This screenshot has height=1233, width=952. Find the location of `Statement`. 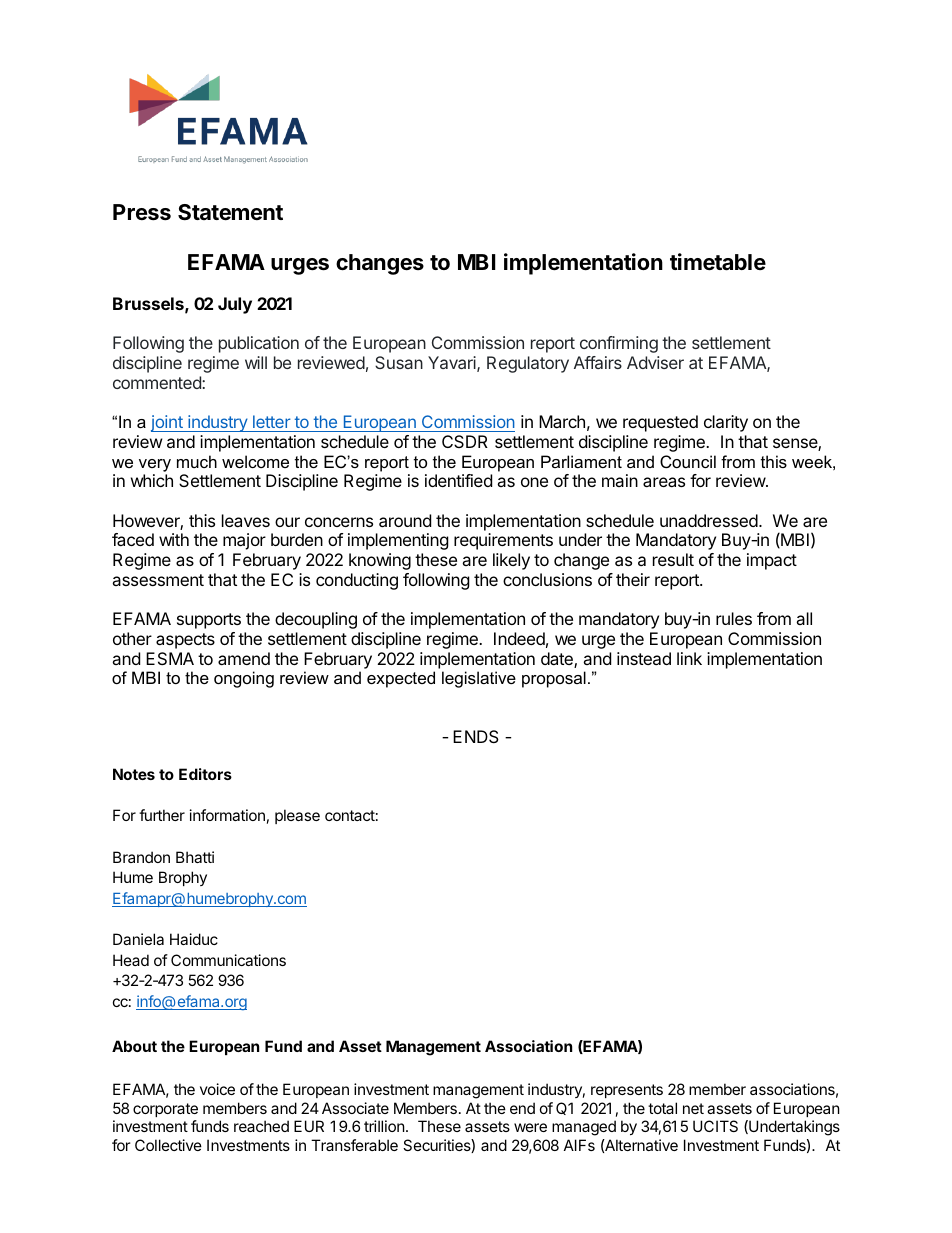

Statement is located at coordinates (230, 212).
